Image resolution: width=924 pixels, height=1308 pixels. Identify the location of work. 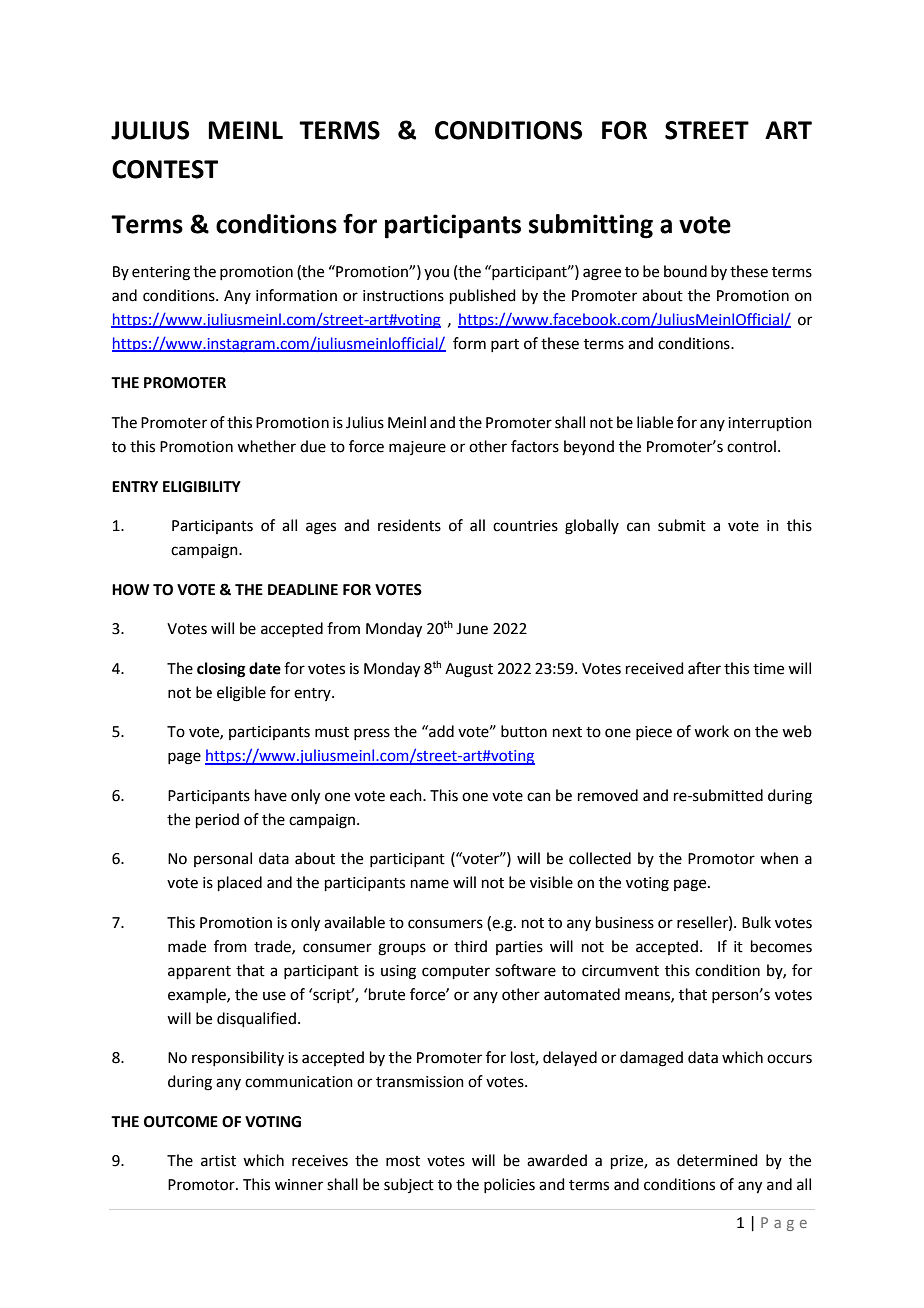
(711, 731).
